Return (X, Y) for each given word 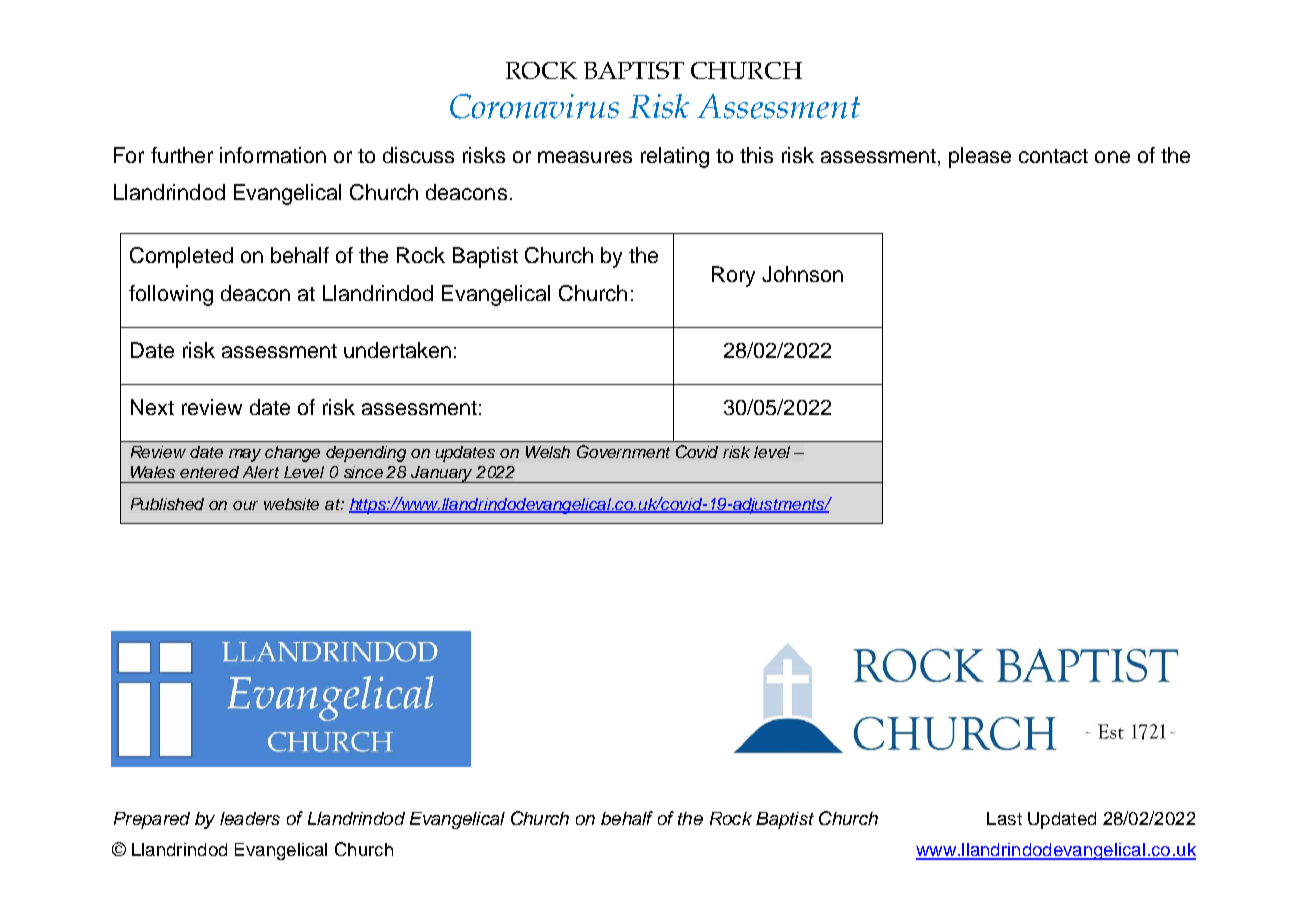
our (245, 505)
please (980, 157)
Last (1004, 818)
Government (623, 451)
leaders (250, 818)
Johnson (802, 274)
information (273, 155)
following (171, 295)
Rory (733, 276)
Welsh (548, 452)
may (245, 455)
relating (675, 157)
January (442, 474)
